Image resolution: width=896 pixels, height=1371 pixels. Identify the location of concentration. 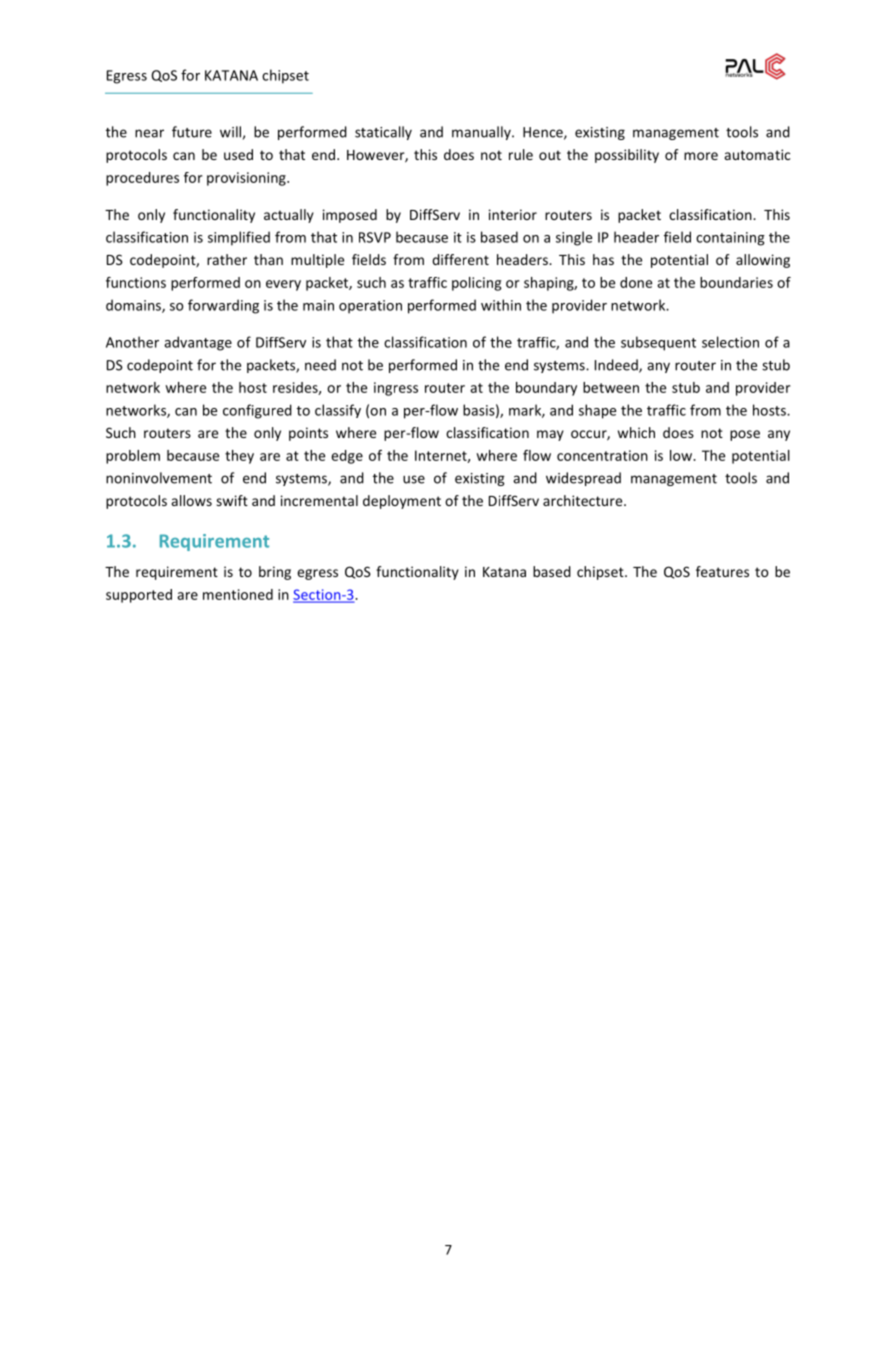
(602, 455).
